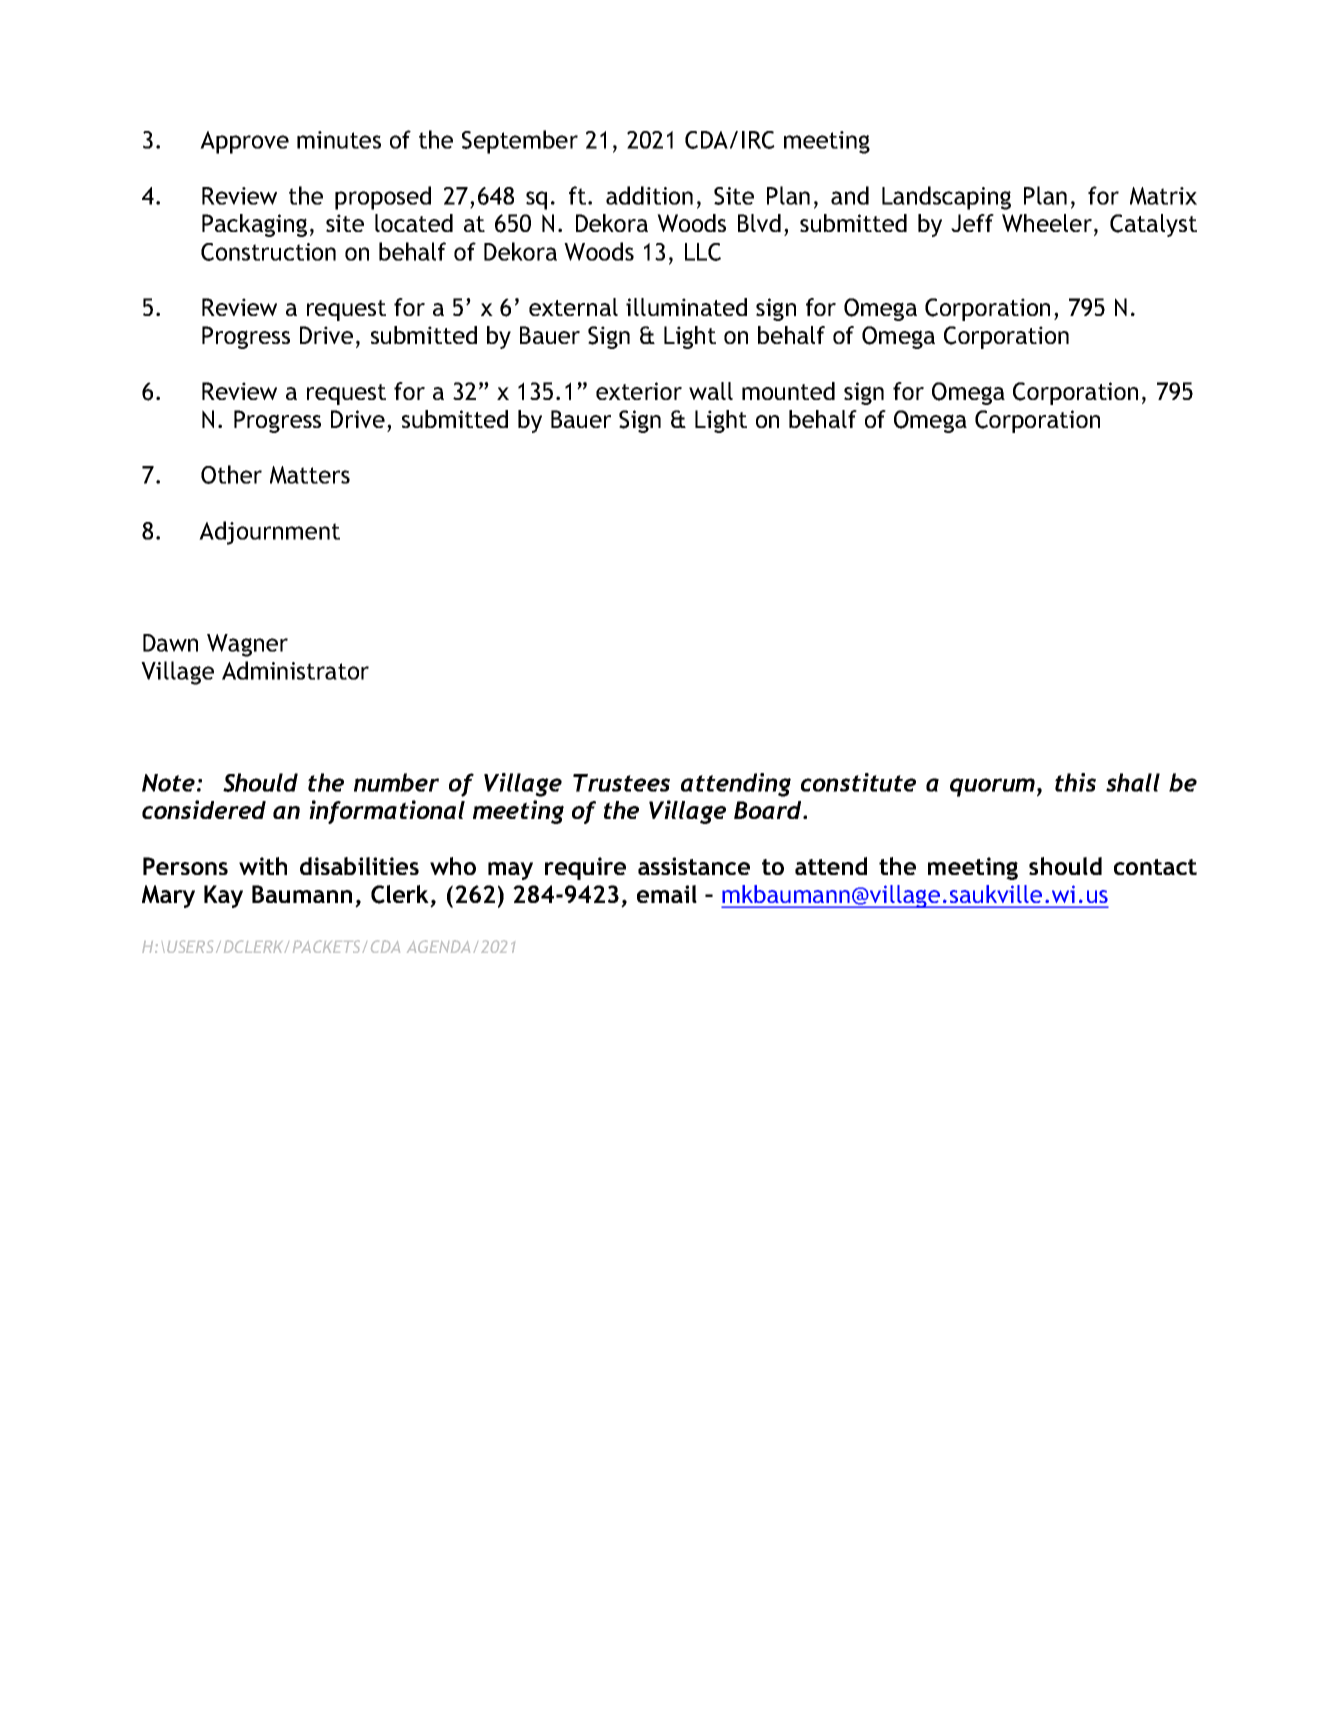  What do you see at coordinates (649, 195) in the screenshot?
I see `addition` at bounding box center [649, 195].
